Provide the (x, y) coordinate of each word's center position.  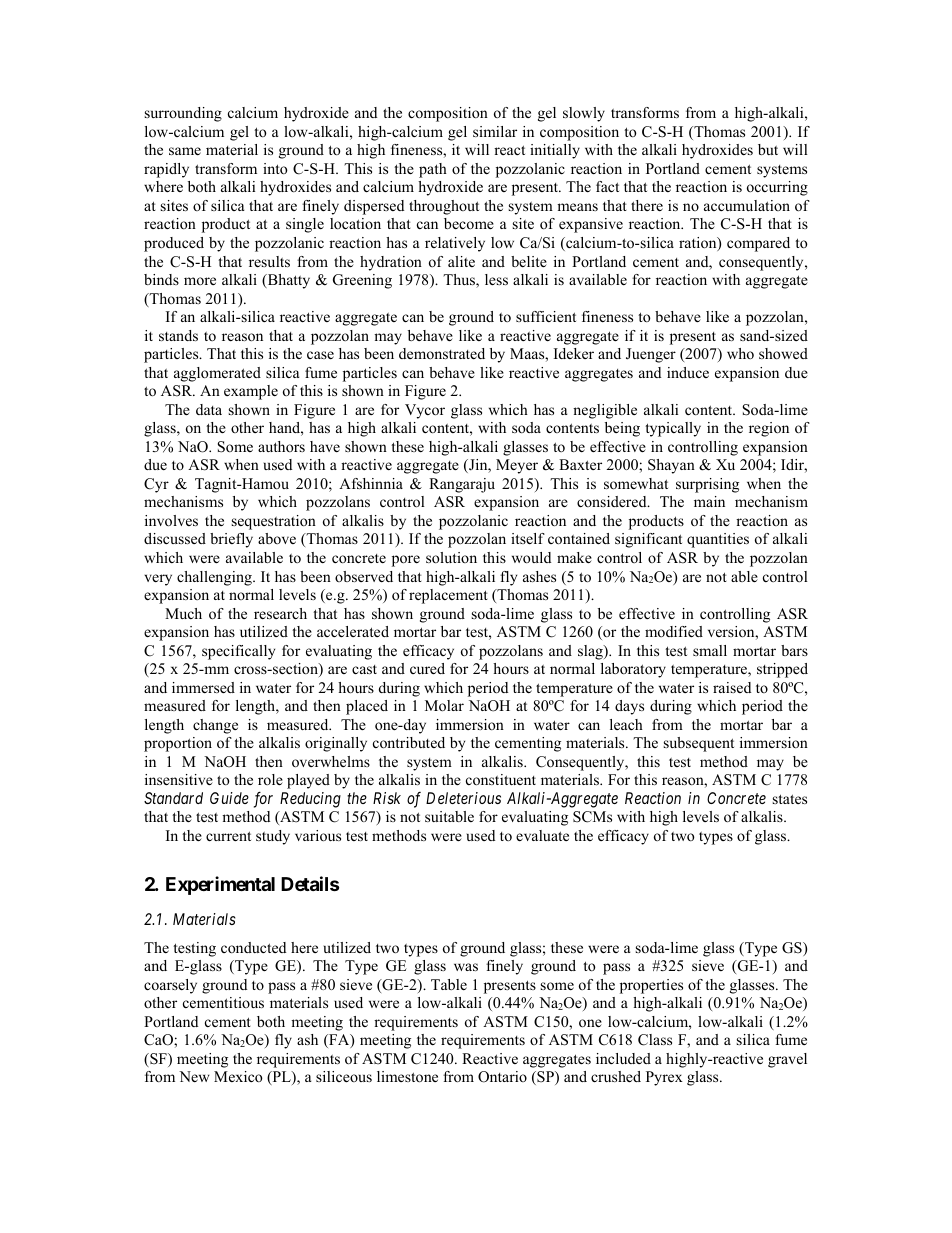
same (185, 151)
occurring (777, 188)
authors (281, 446)
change (215, 726)
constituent (501, 779)
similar (495, 131)
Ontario (502, 1077)
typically (673, 429)
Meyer (517, 466)
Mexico (238, 1076)
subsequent (699, 744)
